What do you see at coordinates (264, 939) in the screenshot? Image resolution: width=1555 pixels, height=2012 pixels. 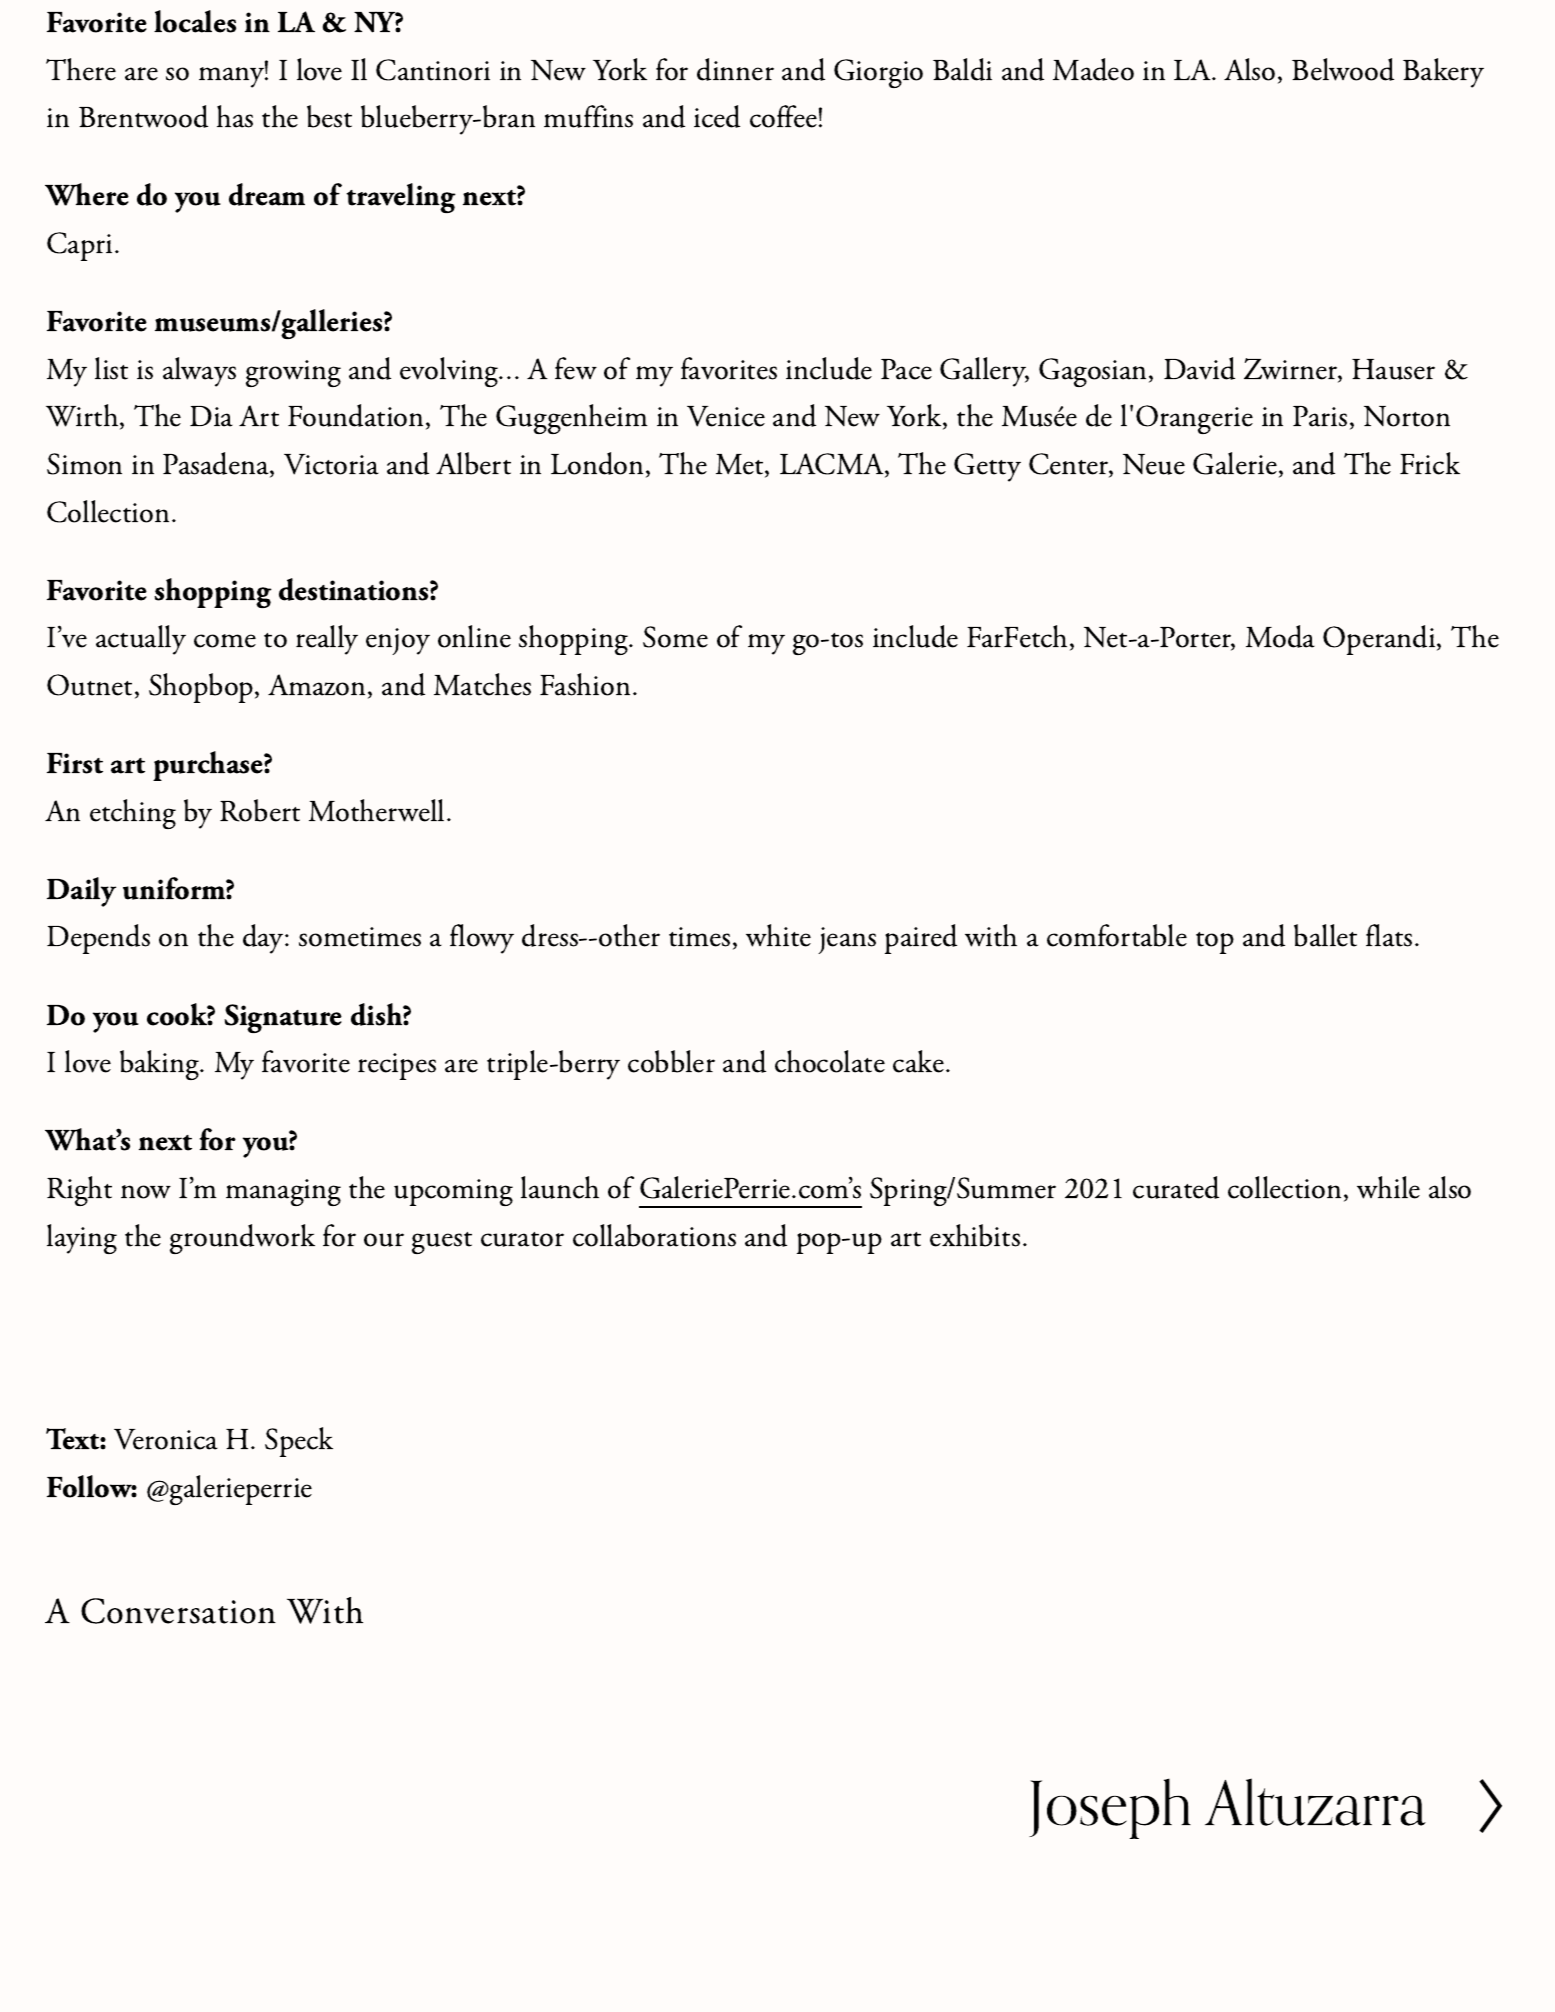 I see `day` at bounding box center [264, 939].
